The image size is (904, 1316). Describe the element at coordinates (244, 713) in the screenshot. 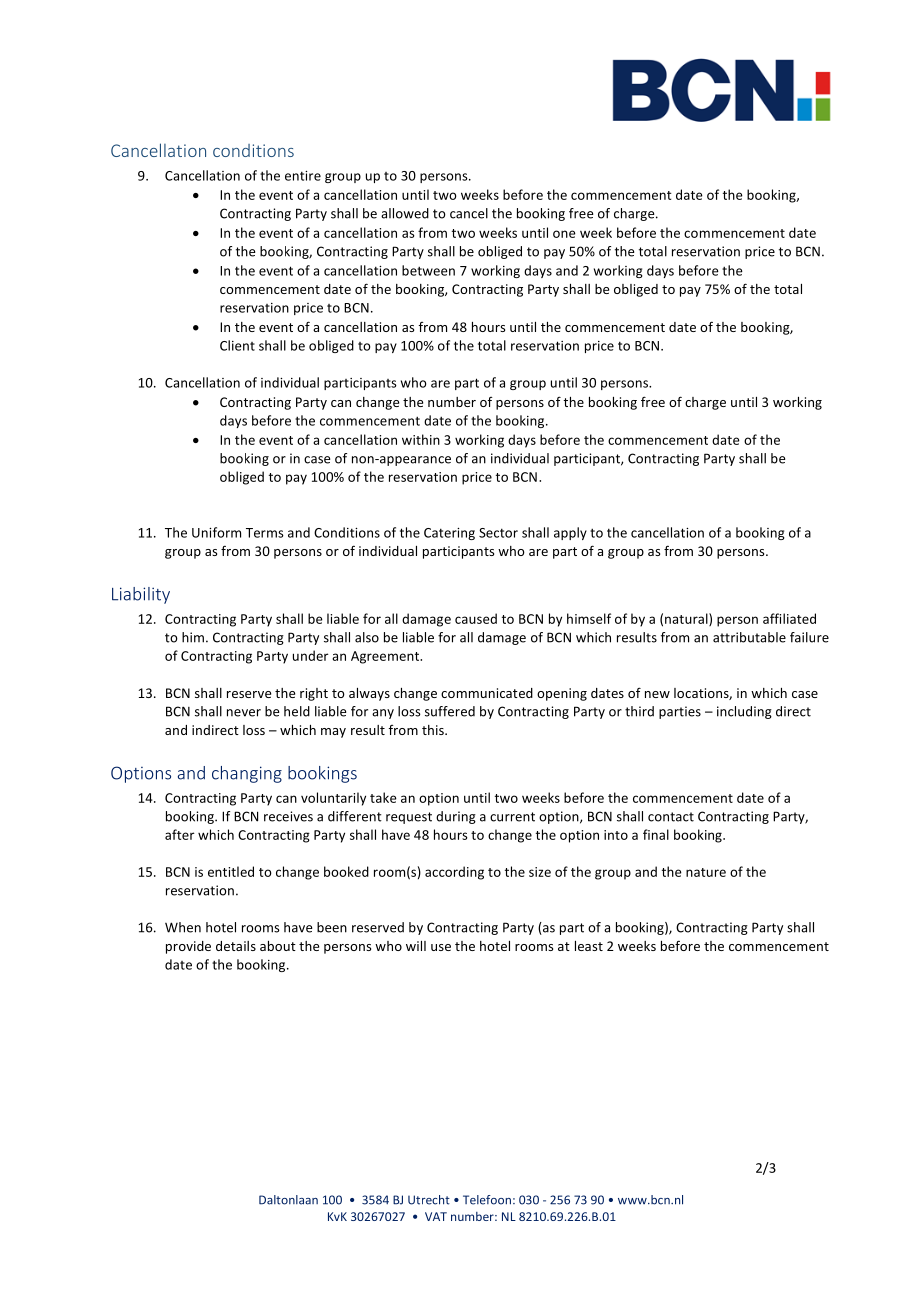

I see `never` at that location.
